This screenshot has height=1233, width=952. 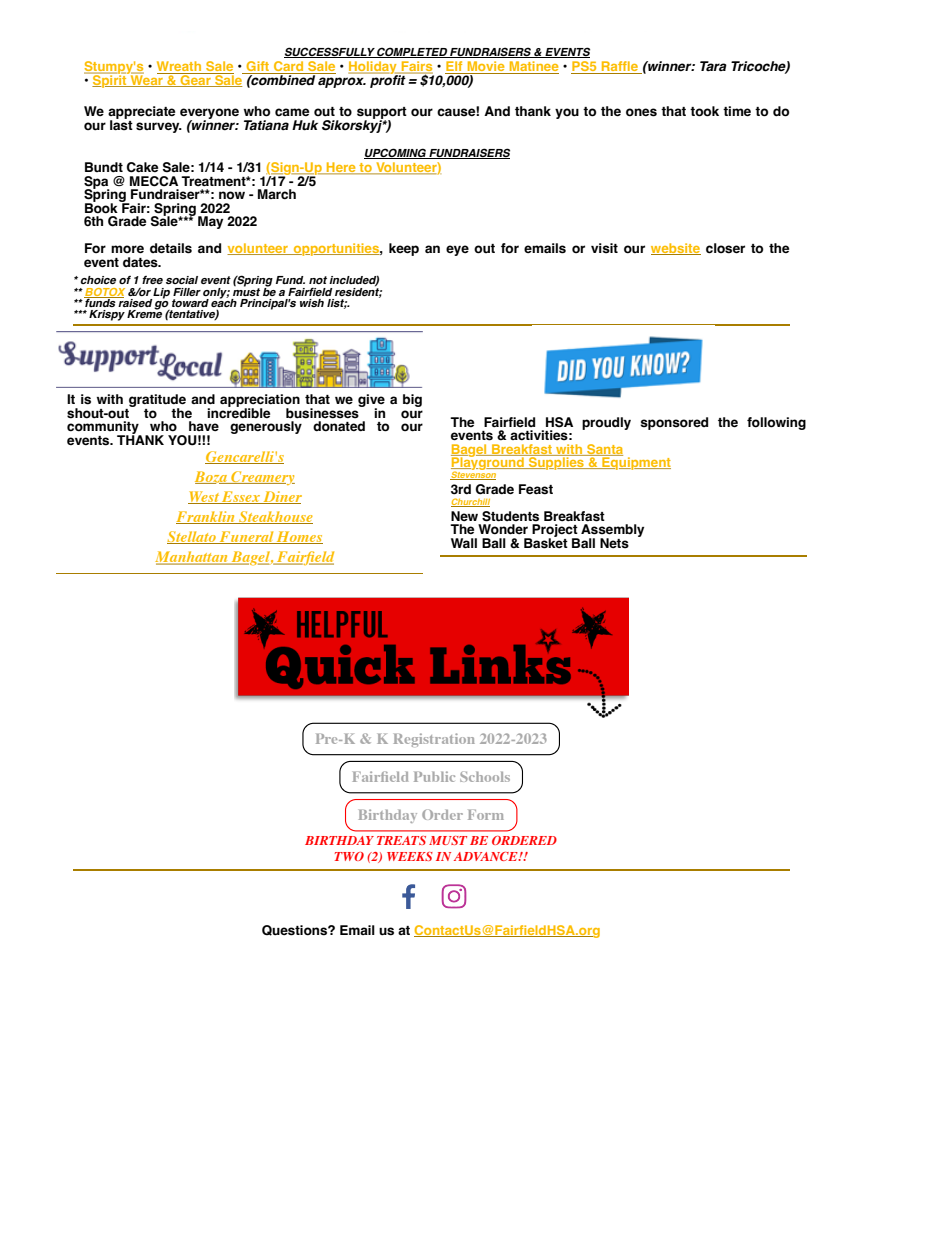 I want to click on Tara, so click(x=713, y=66).
